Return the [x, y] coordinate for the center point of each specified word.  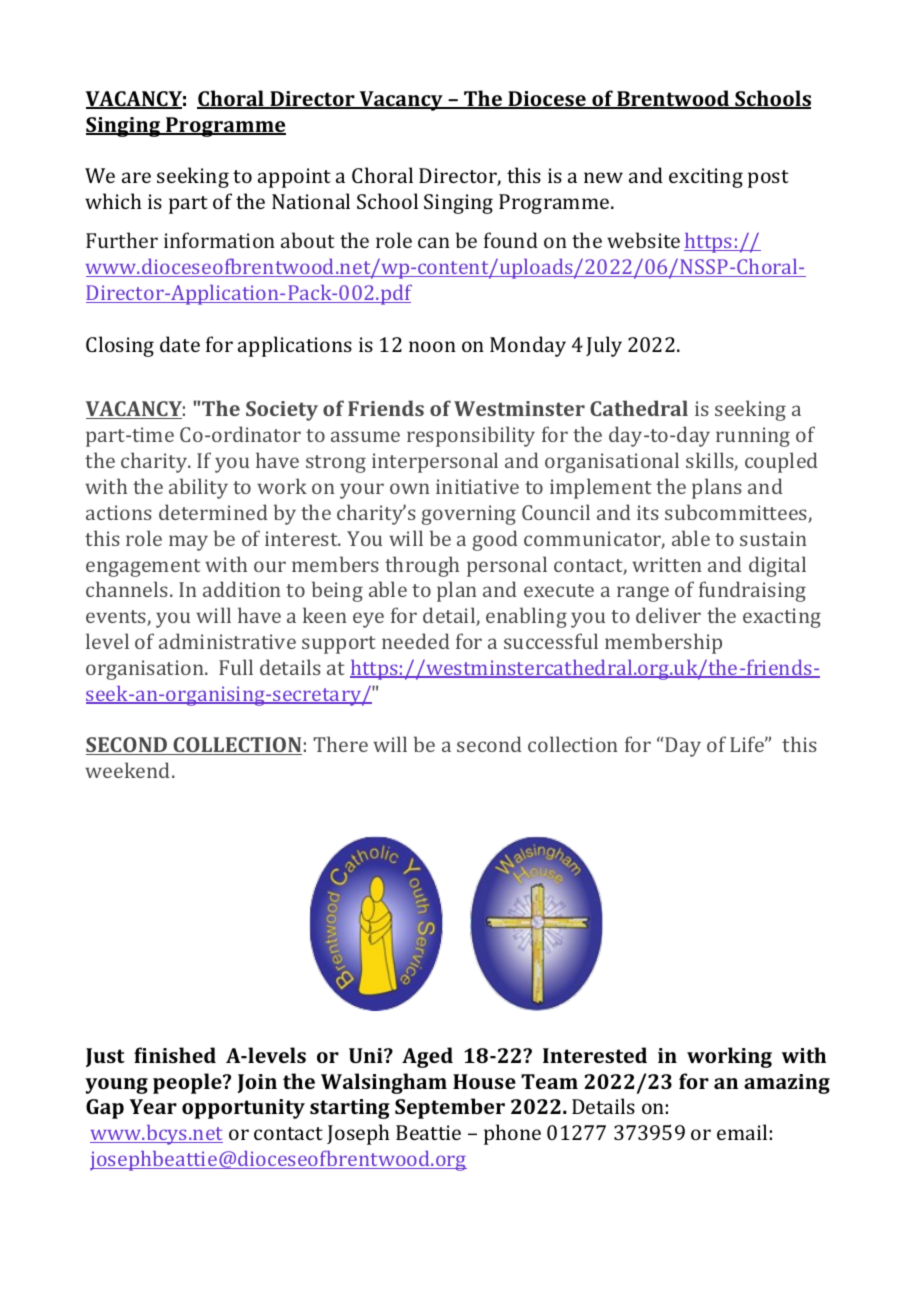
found [511, 240]
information [219, 240]
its [648, 512]
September [450, 1108]
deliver [668, 615]
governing [468, 515]
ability [198, 488]
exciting [706, 178]
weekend [129, 770]
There [340, 744]
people [188, 1083]
